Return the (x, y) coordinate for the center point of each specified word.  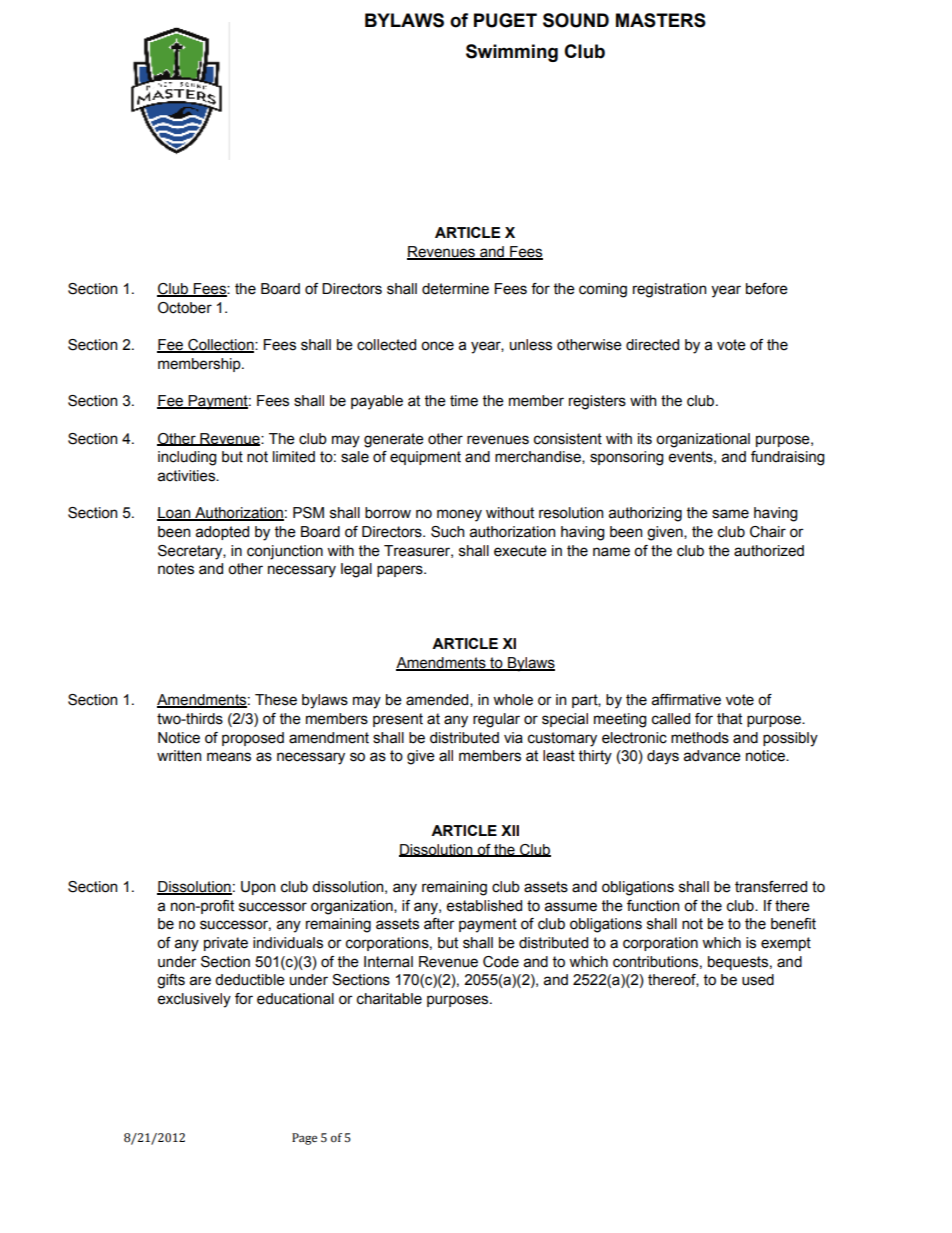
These (276, 700)
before (767, 289)
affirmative (686, 700)
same (730, 514)
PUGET (505, 20)
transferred (771, 887)
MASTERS (661, 20)
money (459, 515)
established (484, 906)
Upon (258, 888)
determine (455, 289)
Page (304, 1139)
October (185, 308)
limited (294, 457)
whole (513, 700)
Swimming (512, 53)
